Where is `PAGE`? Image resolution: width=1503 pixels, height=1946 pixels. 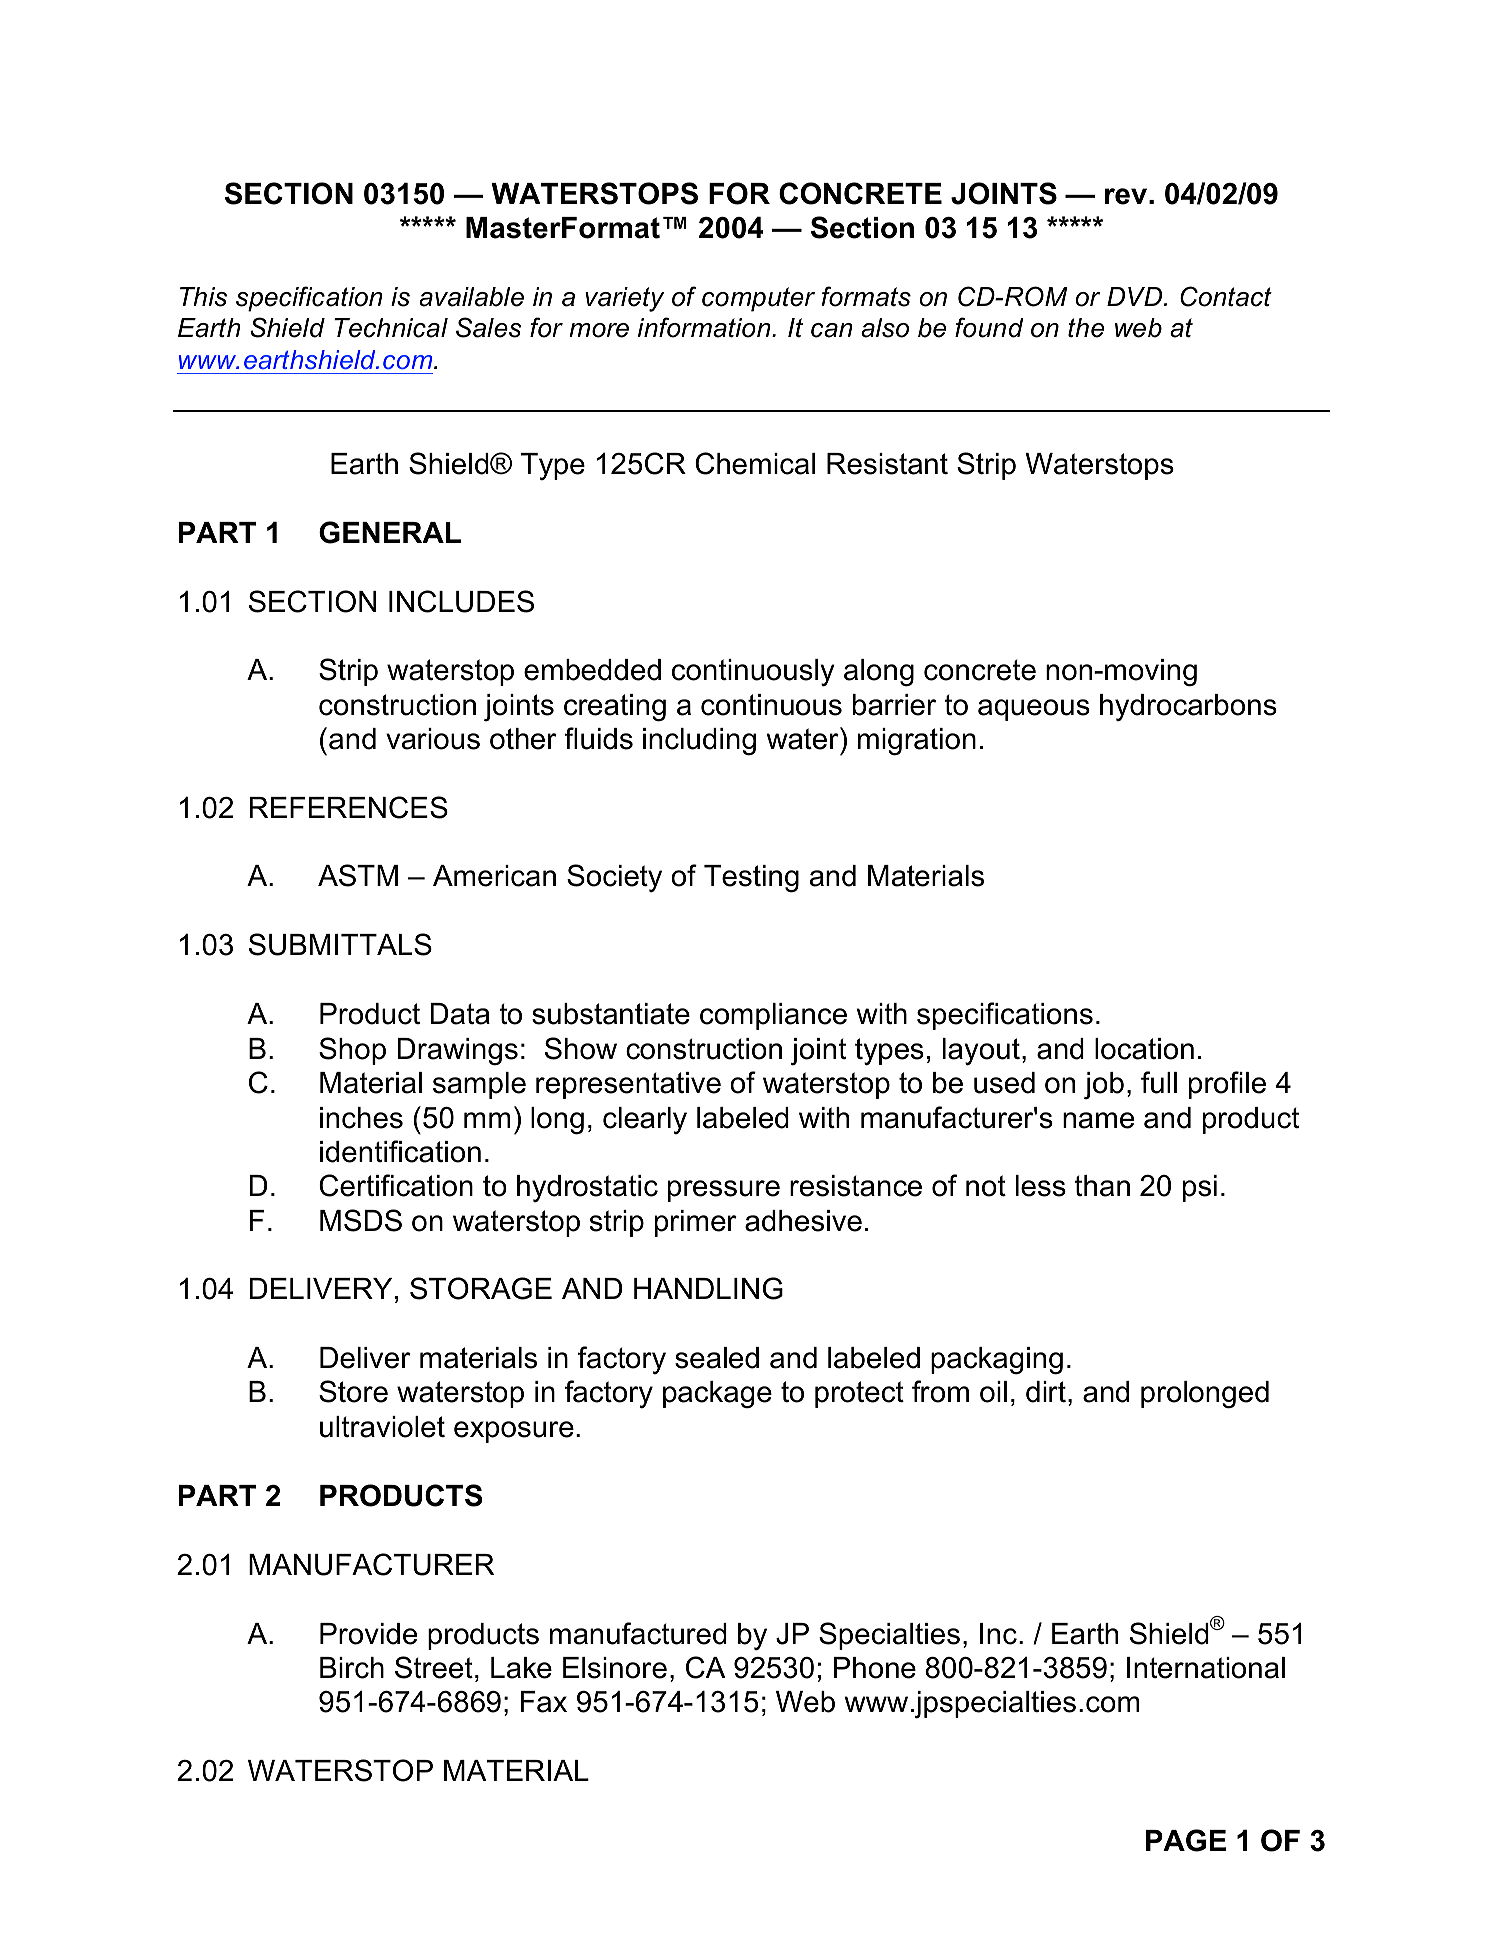 PAGE is located at coordinates (1186, 1840).
